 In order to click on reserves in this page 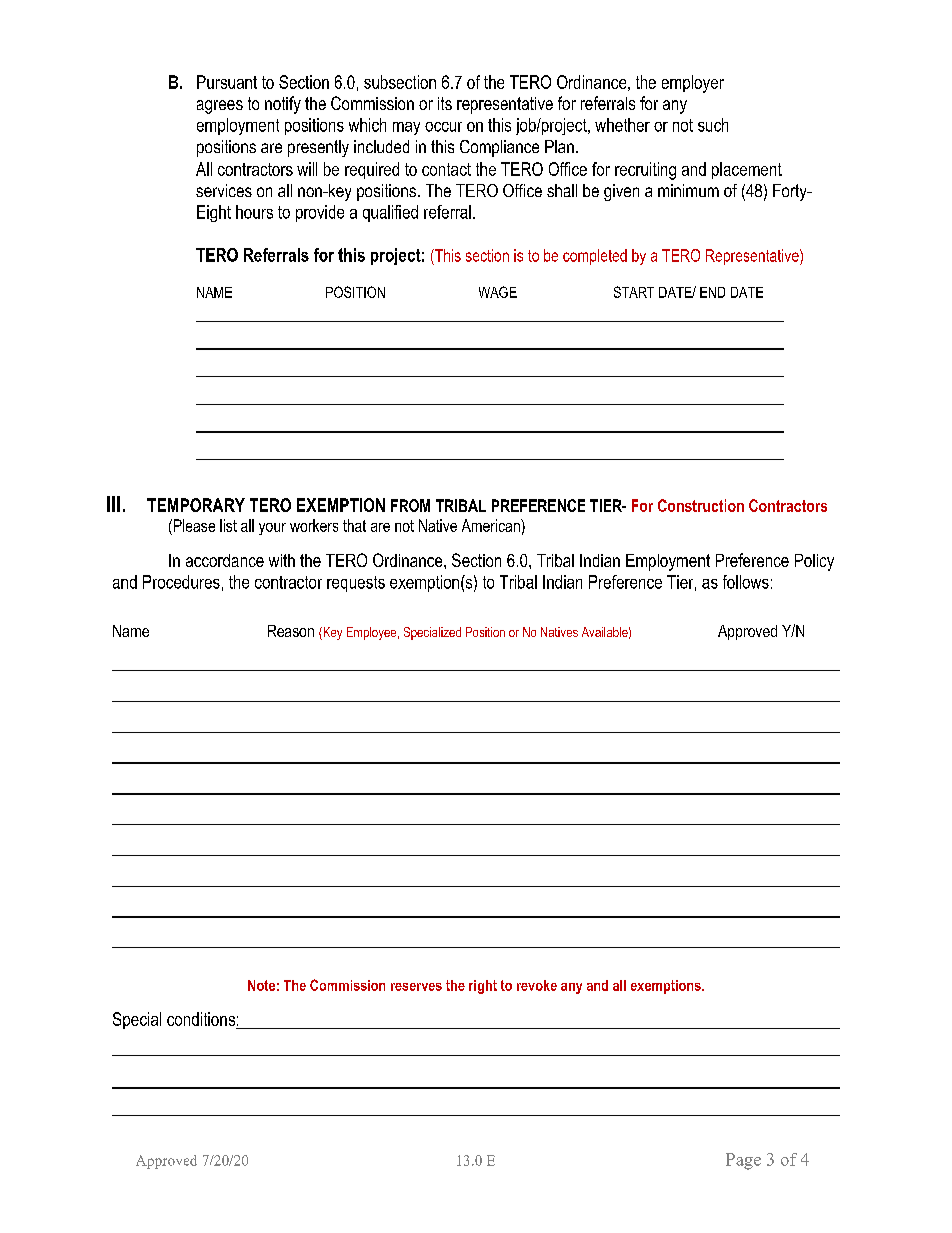, I will do `click(416, 987)`.
